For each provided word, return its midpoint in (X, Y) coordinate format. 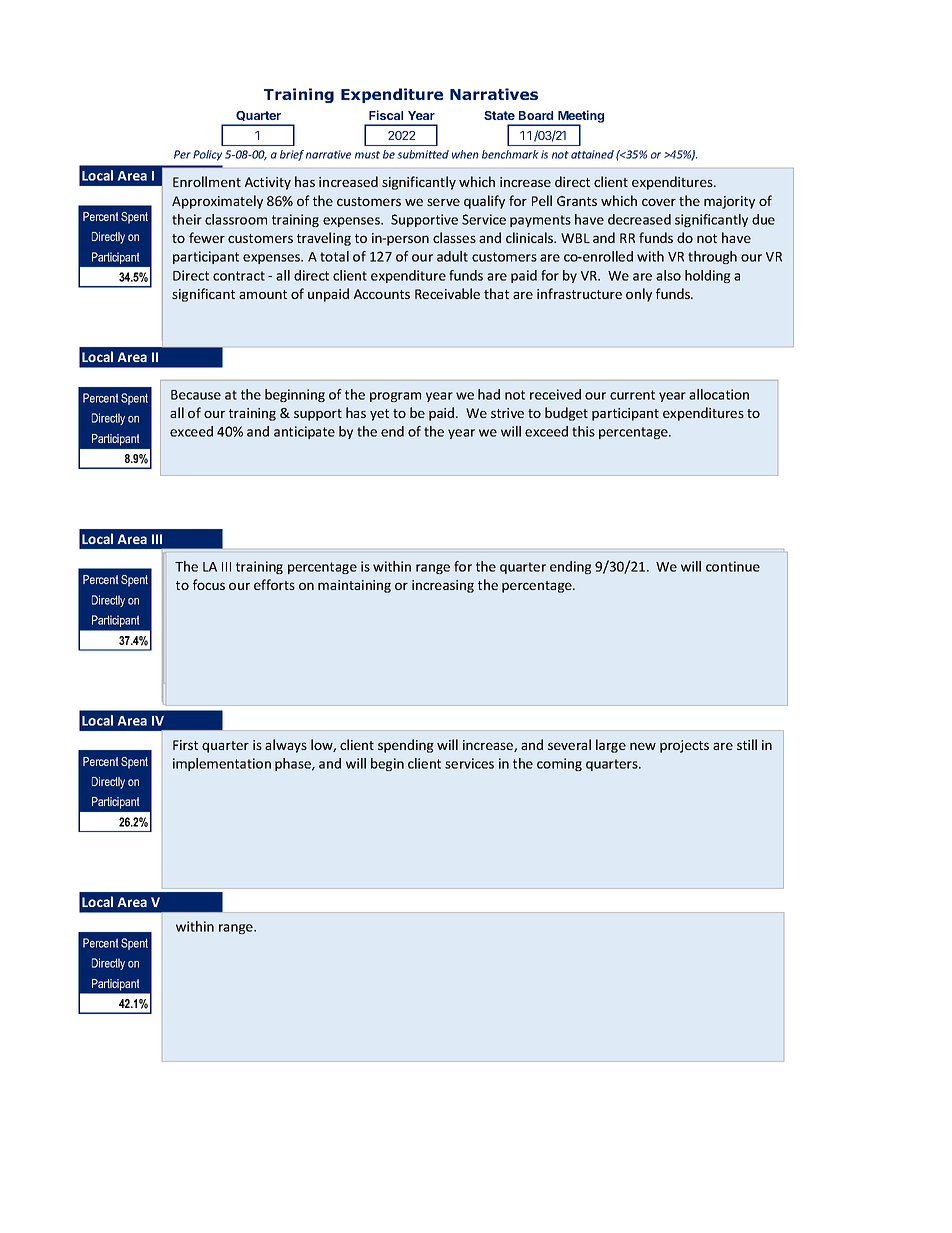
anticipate (304, 432)
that (496, 293)
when (465, 154)
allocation (719, 394)
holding (708, 276)
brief (292, 155)
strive (507, 413)
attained (592, 154)
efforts (274, 584)
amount (263, 294)
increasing (443, 586)
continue (733, 566)
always (286, 746)
